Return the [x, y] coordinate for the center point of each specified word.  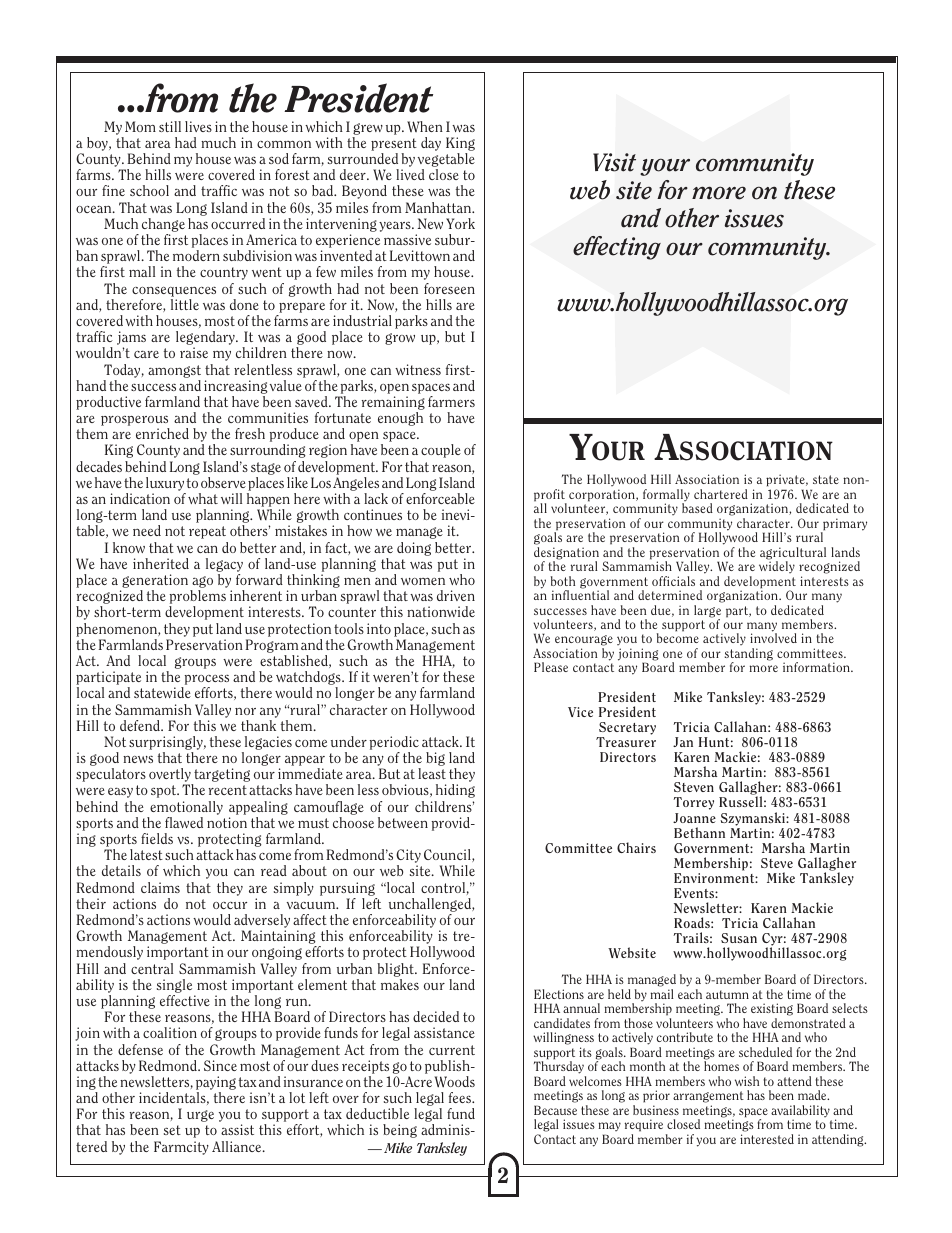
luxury [165, 484]
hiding [455, 791]
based [697, 508]
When [425, 126]
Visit [614, 162]
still [170, 126]
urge [200, 1116]
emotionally [186, 808]
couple [441, 451]
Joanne [694, 818]
